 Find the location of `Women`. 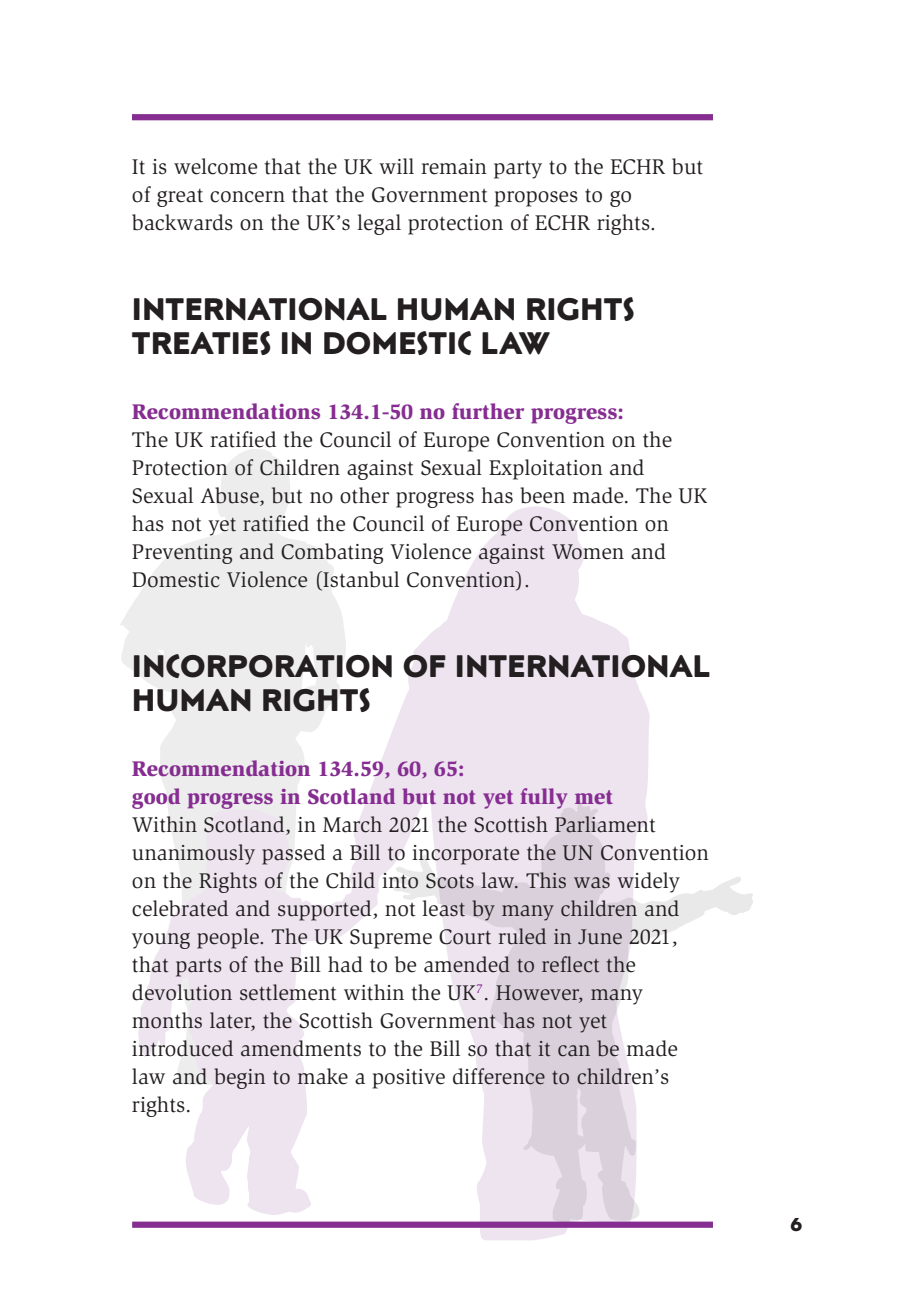

Women is located at coordinates (588, 552).
